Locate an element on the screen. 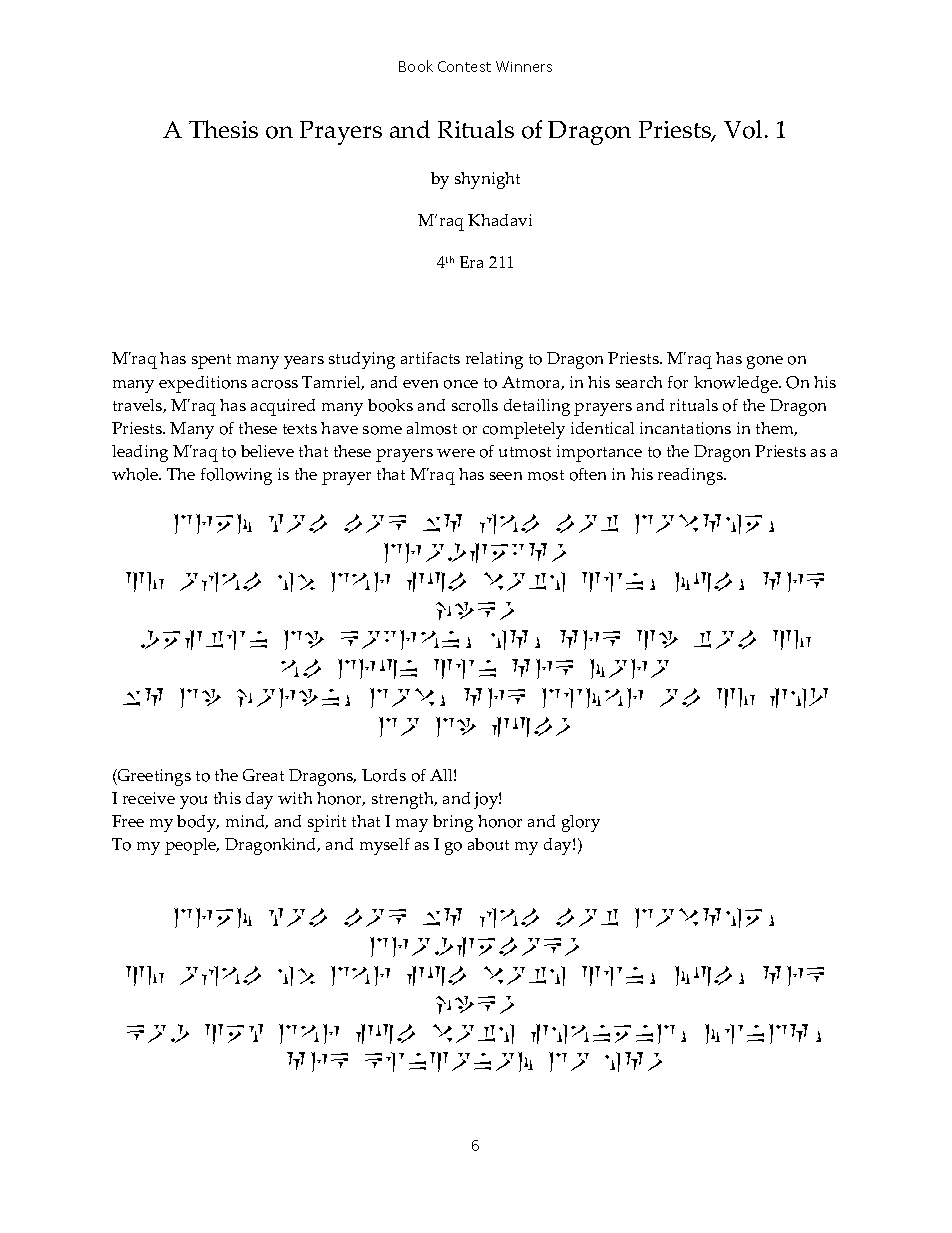 Image resolution: width=952 pixels, height=1233 pixels. Era is located at coordinates (471, 262).
